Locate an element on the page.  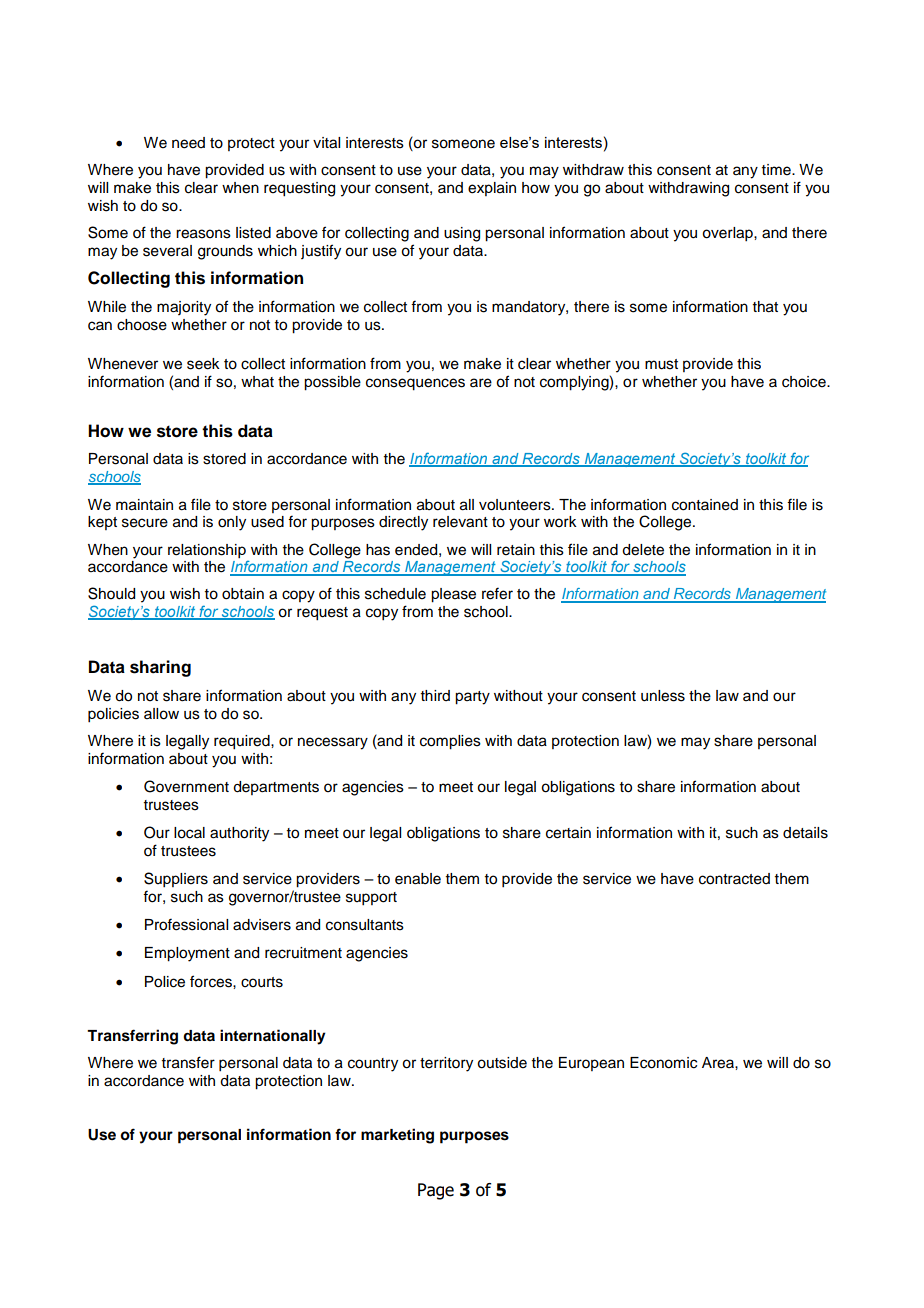
third is located at coordinates (435, 695).
